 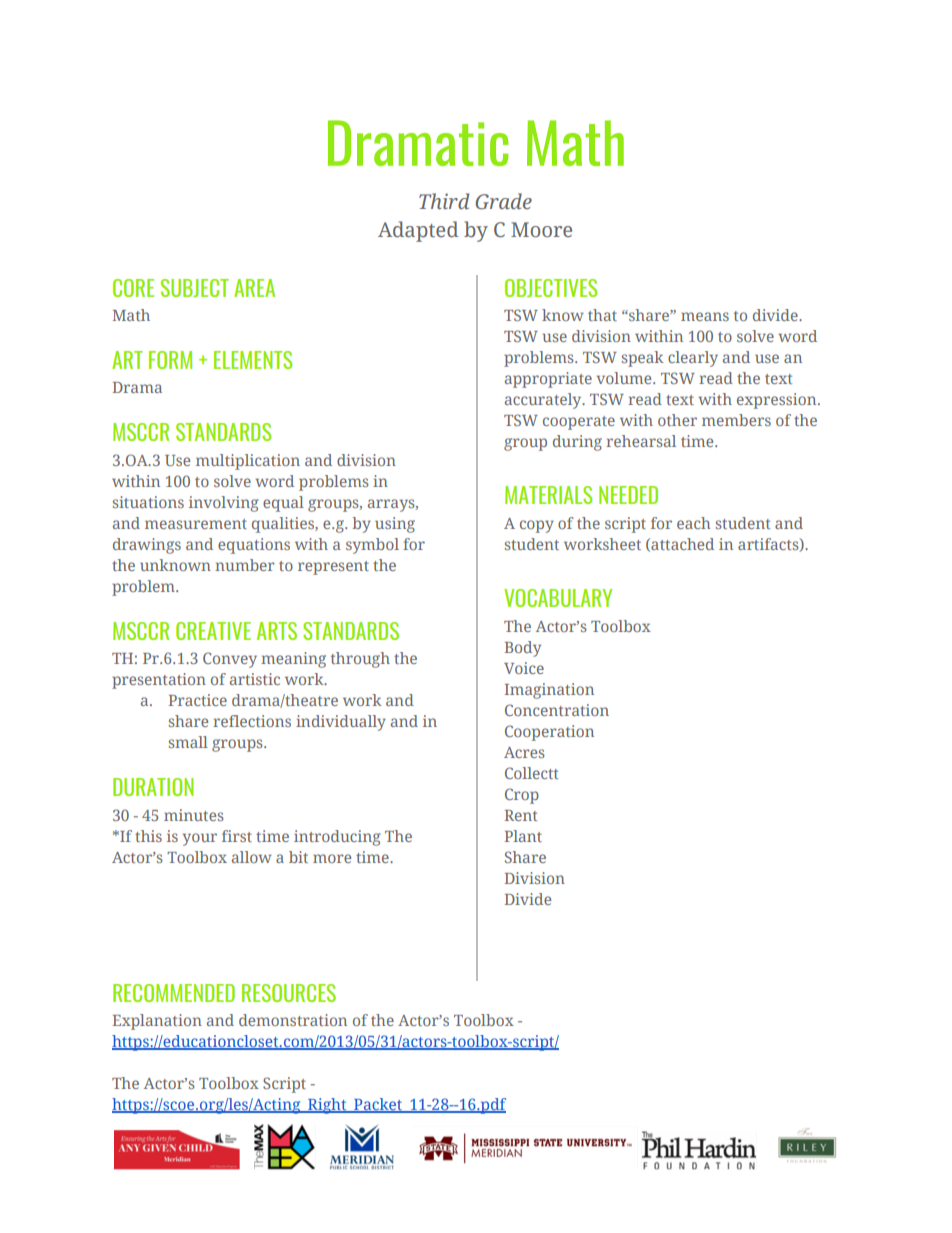 What do you see at coordinates (557, 710) in the document?
I see `Concentration` at bounding box center [557, 710].
